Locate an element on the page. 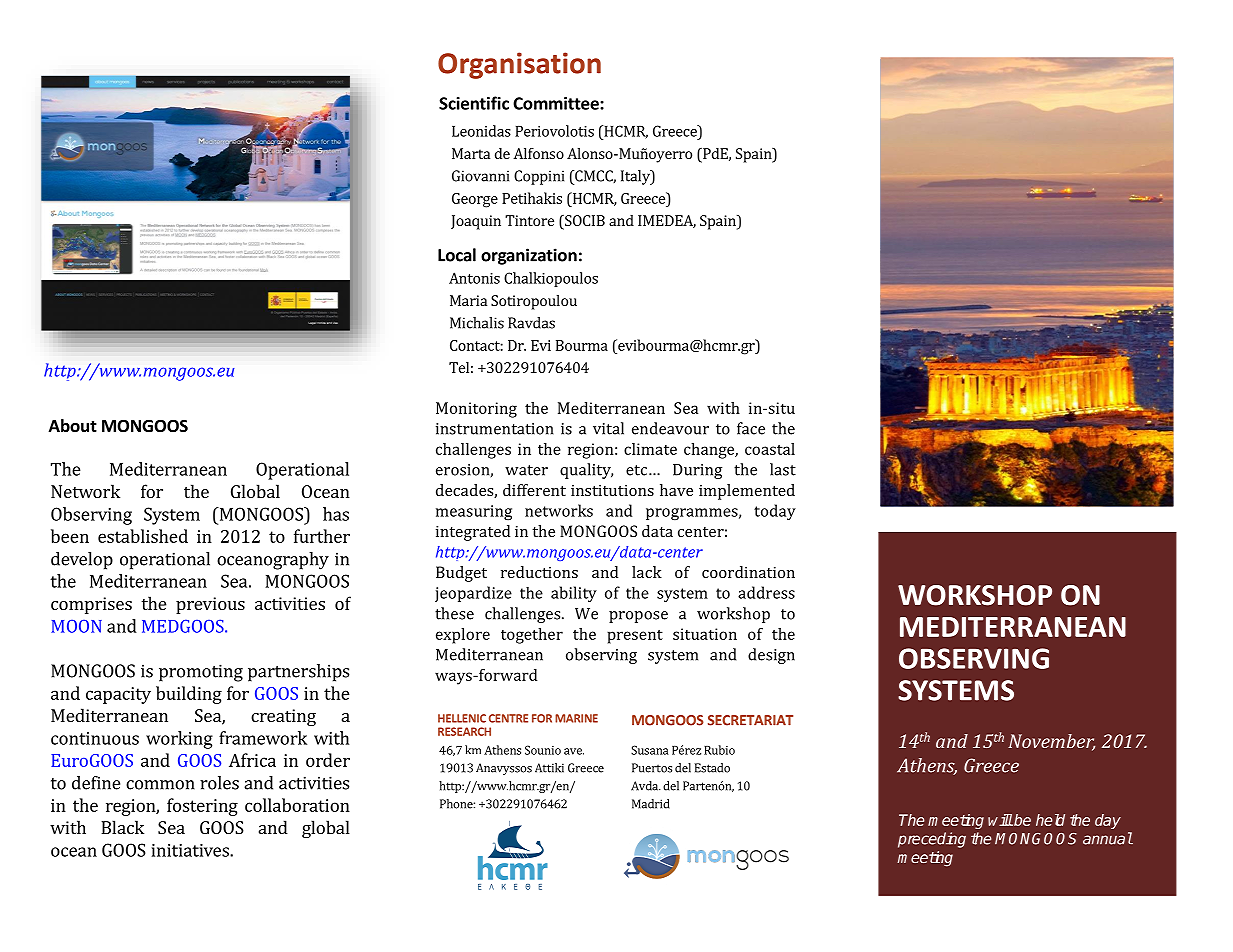 Image resolution: width=1233 pixels, height=952 pixels. Scientific is located at coordinates (474, 103).
